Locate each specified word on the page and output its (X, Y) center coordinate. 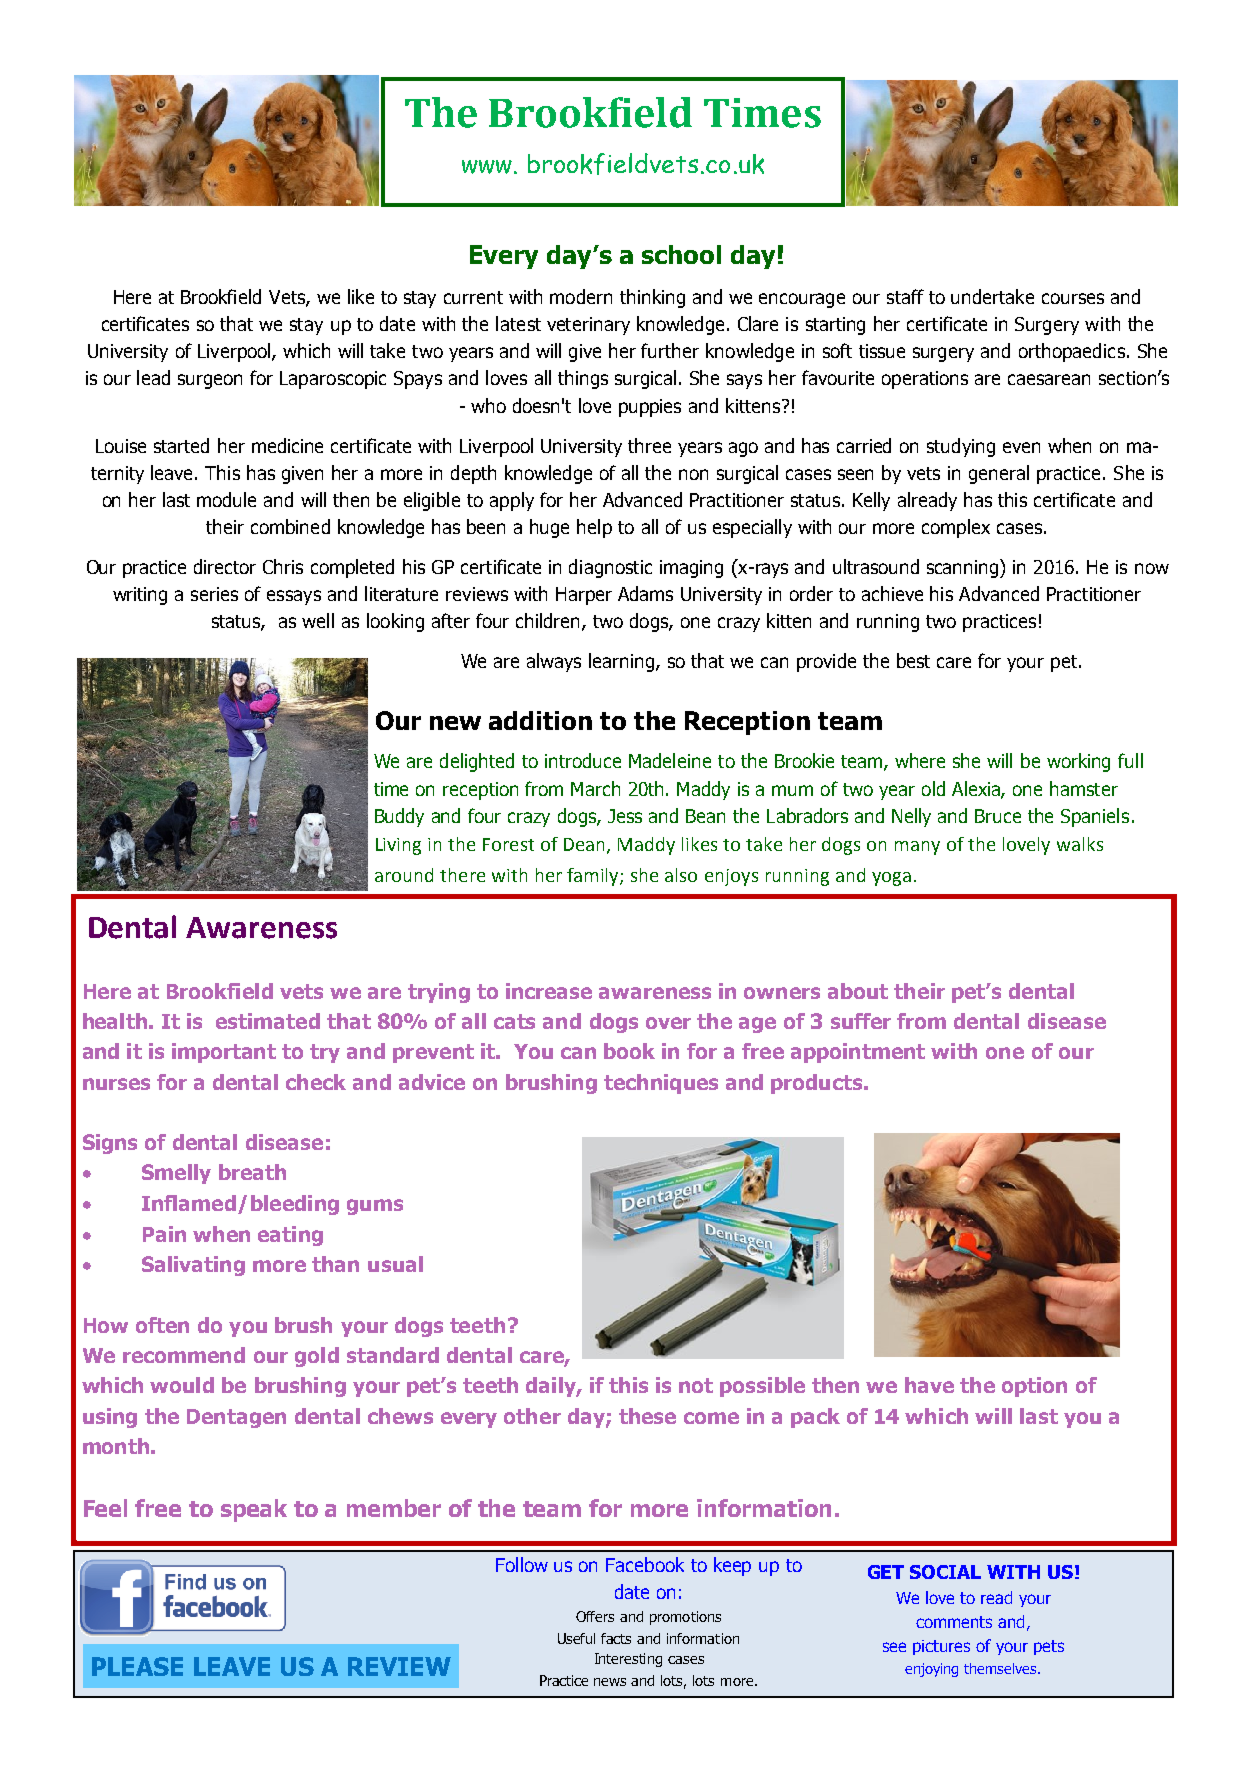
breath (252, 1172)
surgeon (210, 381)
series (214, 594)
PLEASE (137, 1666)
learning (623, 662)
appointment (858, 1053)
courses (1073, 298)
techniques (661, 1084)
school (681, 254)
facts (616, 1638)
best (913, 660)
